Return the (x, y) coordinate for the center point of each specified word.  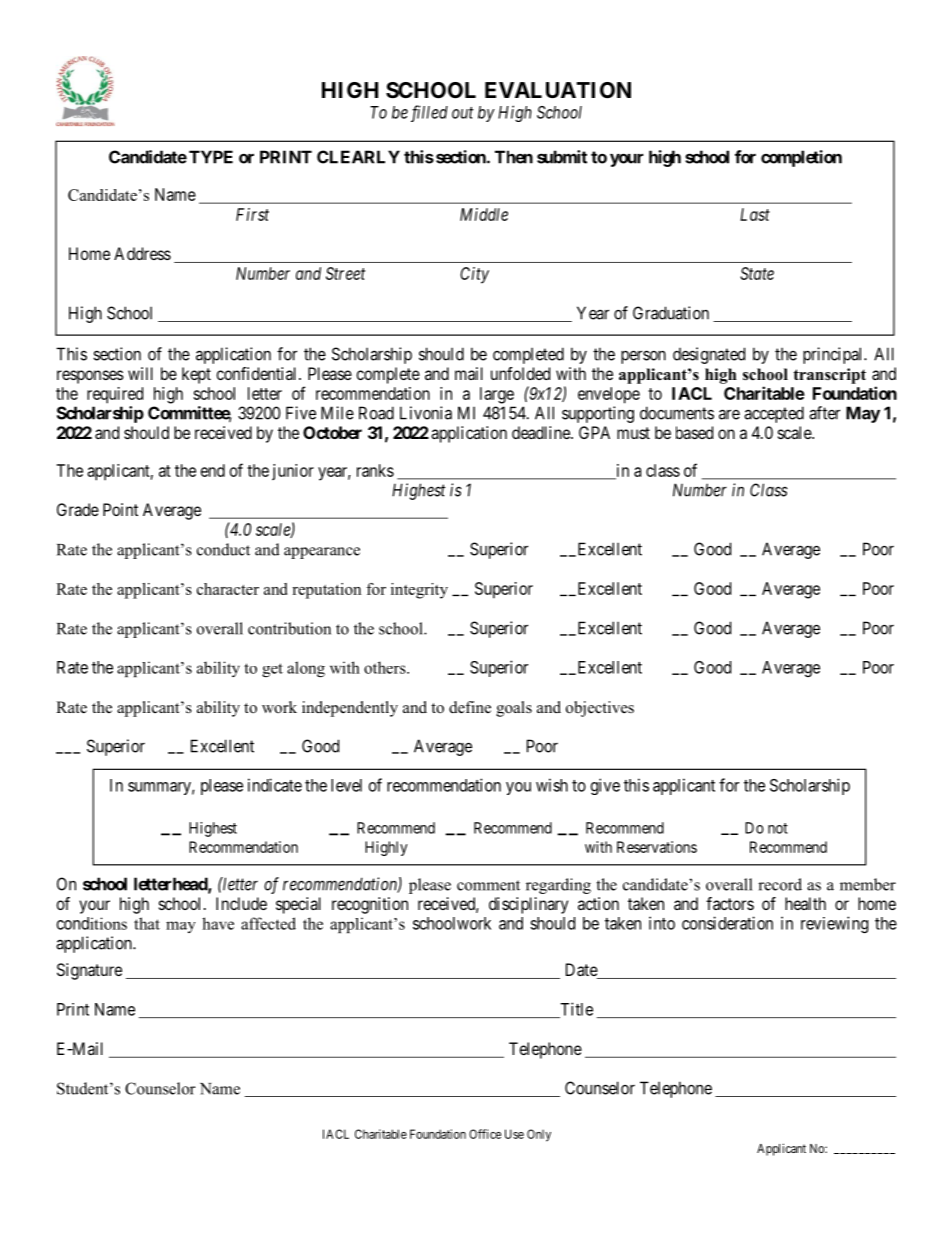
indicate (275, 785)
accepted (774, 414)
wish (552, 785)
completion (801, 158)
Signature (89, 971)
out (463, 113)
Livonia (426, 413)
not (778, 828)
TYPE (211, 157)
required (115, 395)
